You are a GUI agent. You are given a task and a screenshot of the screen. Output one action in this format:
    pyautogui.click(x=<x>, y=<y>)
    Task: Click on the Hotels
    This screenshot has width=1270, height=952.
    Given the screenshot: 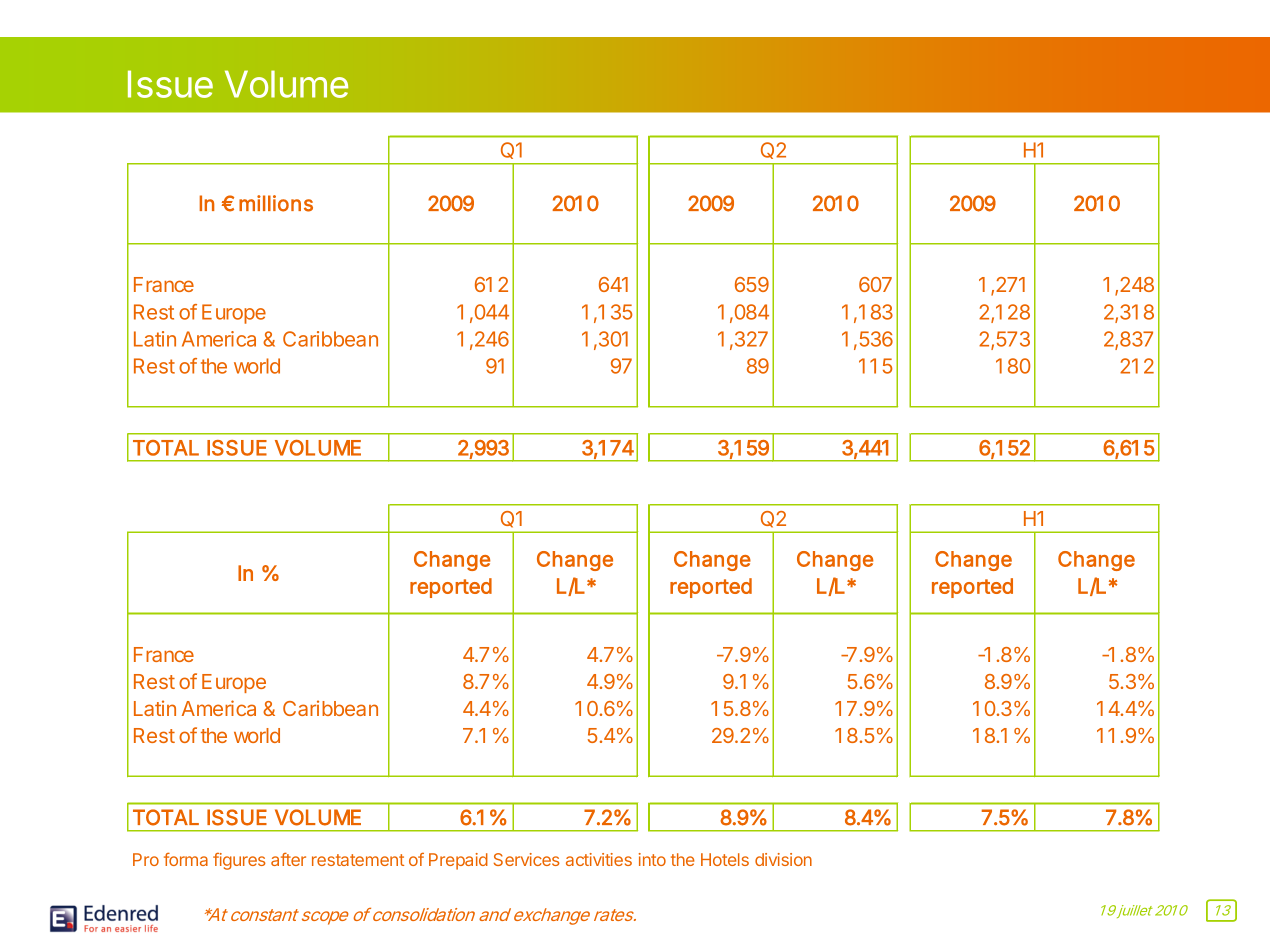 What is the action you would take?
    pyautogui.click(x=725, y=859)
